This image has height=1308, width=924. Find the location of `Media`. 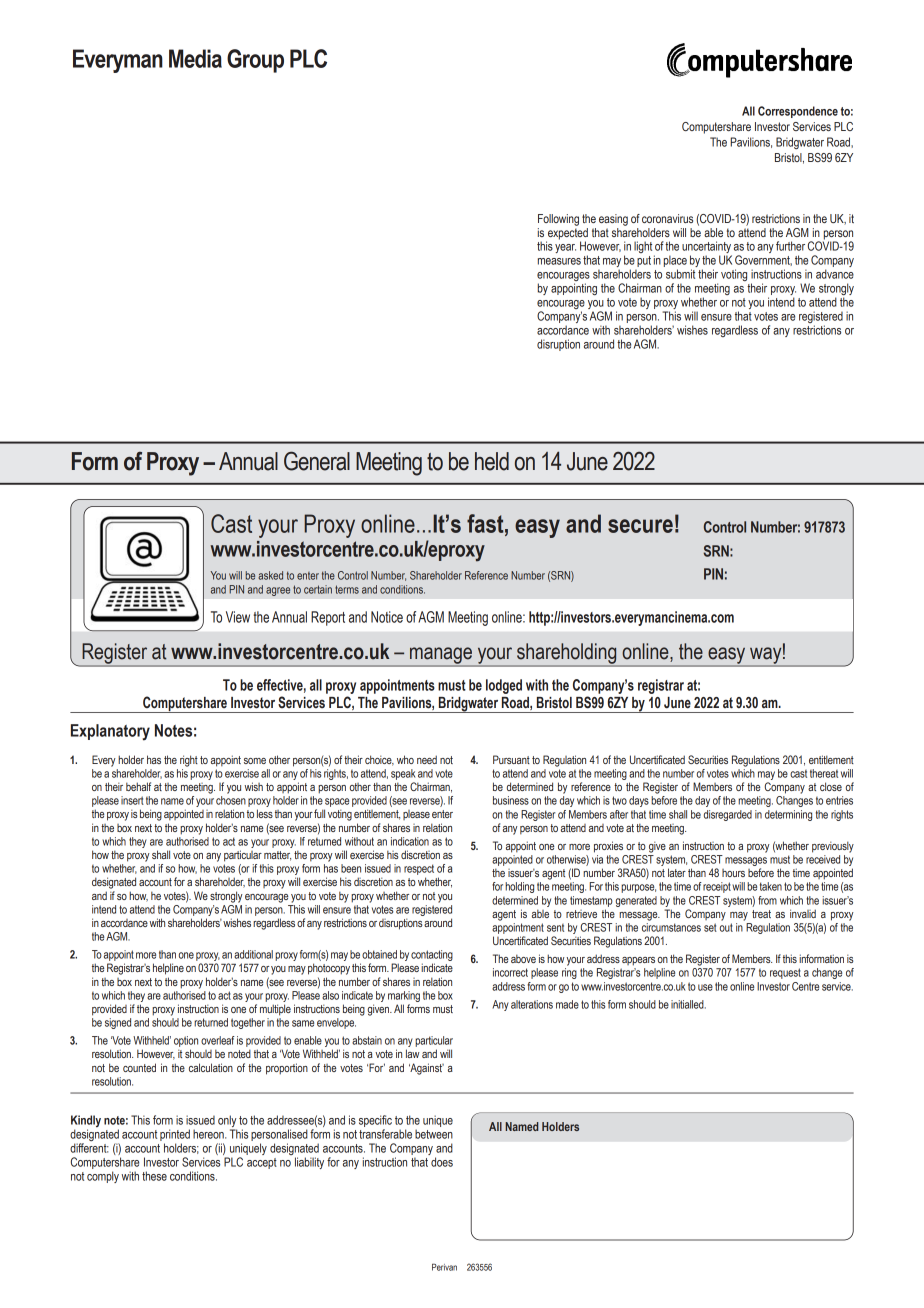

Media is located at coordinates (195, 58).
